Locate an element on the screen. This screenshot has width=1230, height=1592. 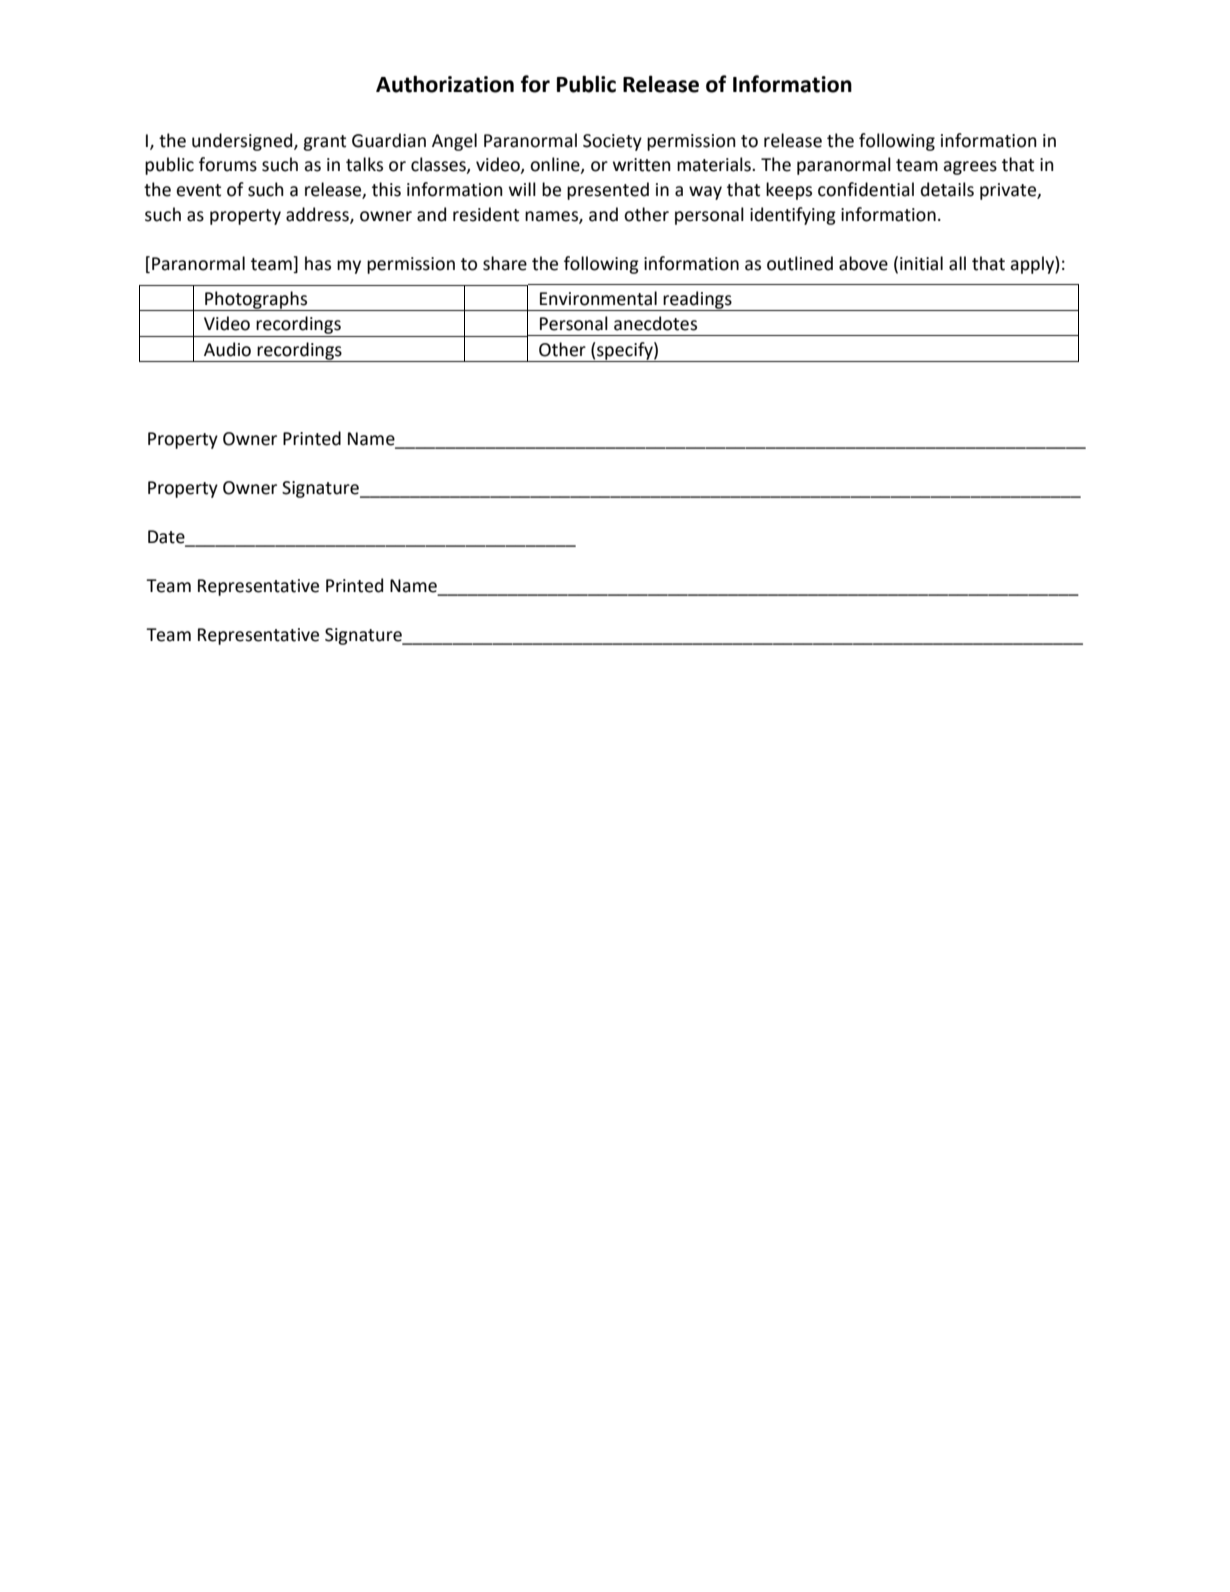
identifying is located at coordinates (793, 216).
